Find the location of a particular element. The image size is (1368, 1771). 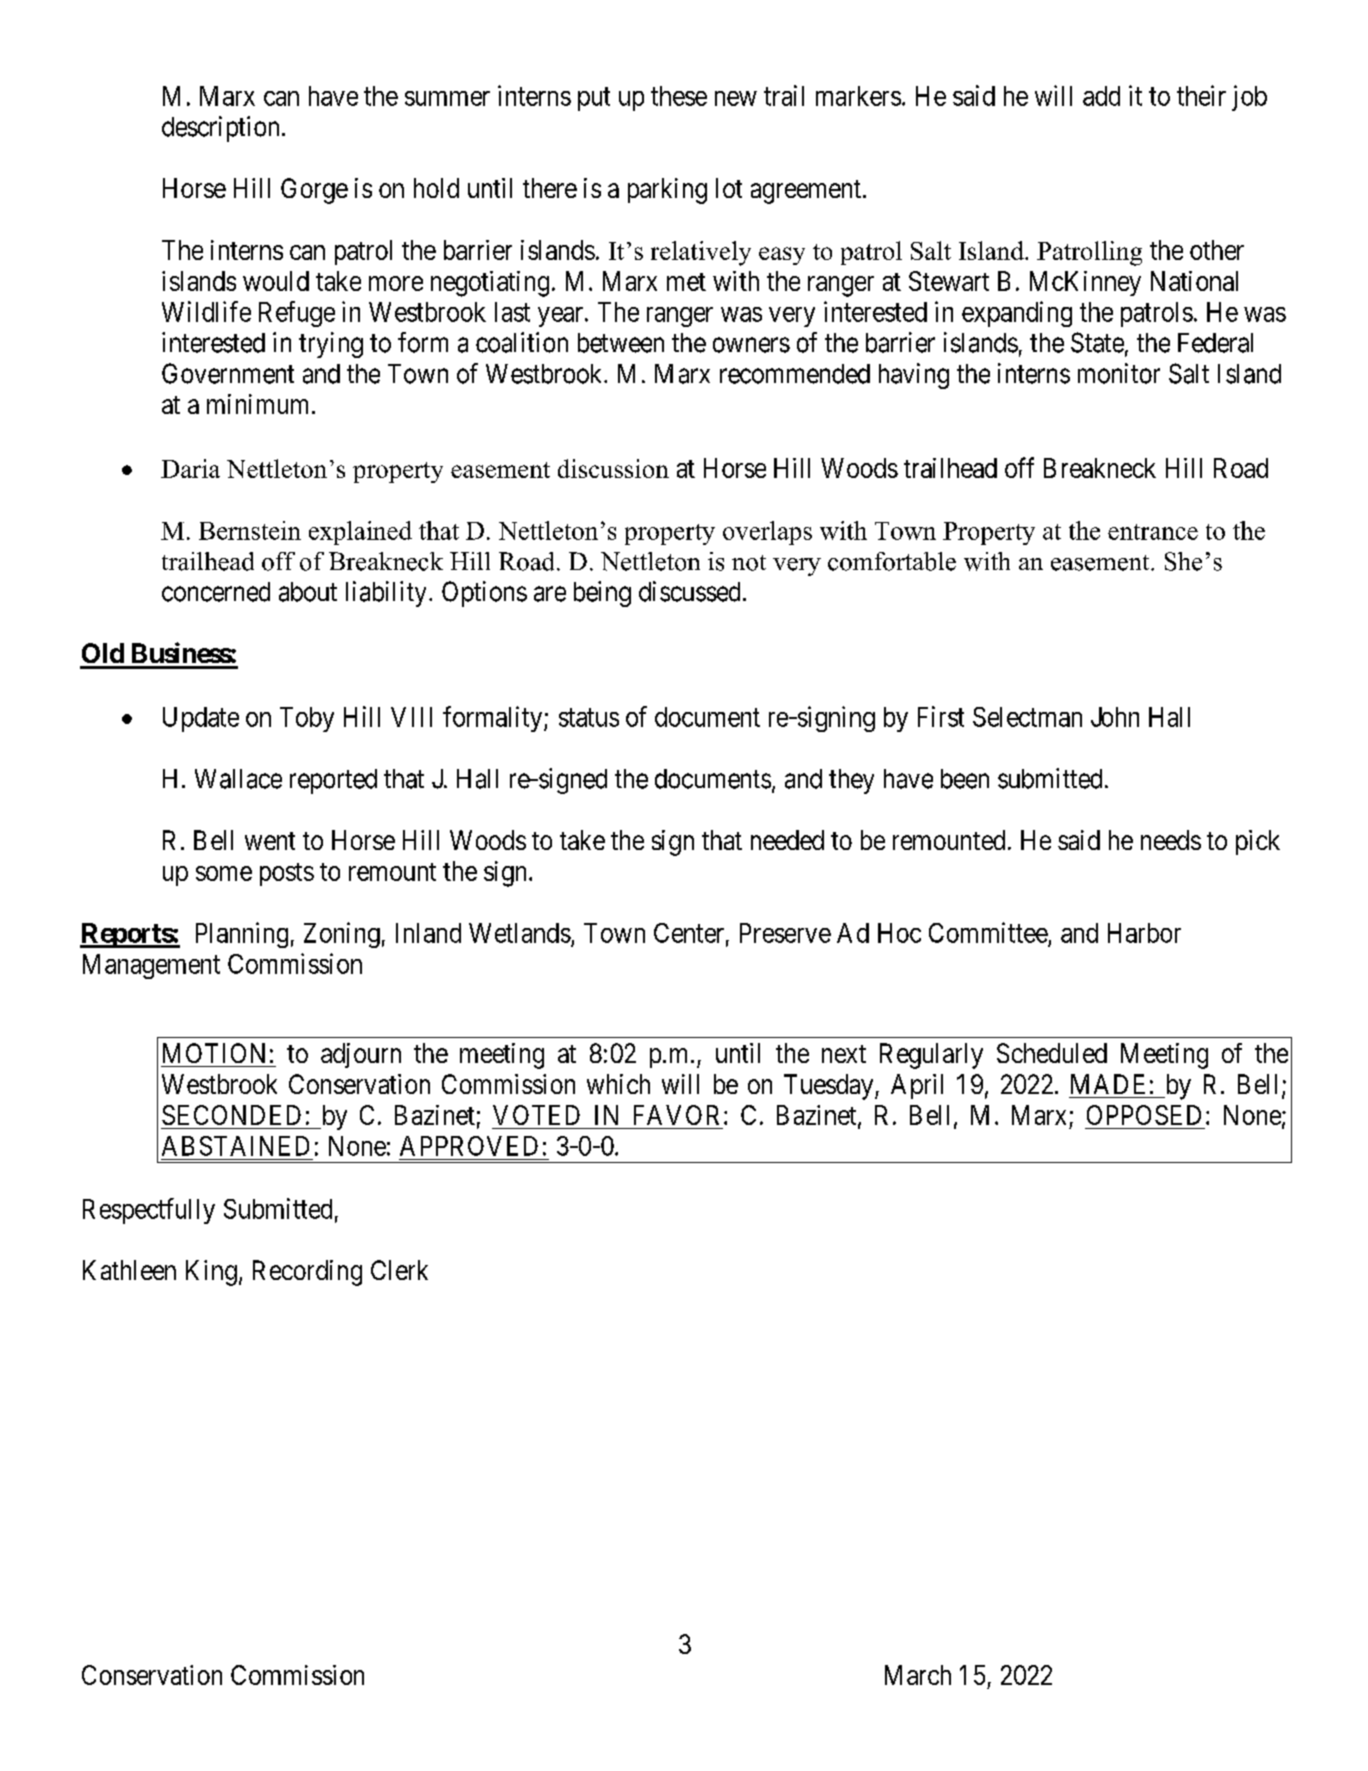

posts is located at coordinates (287, 874).
